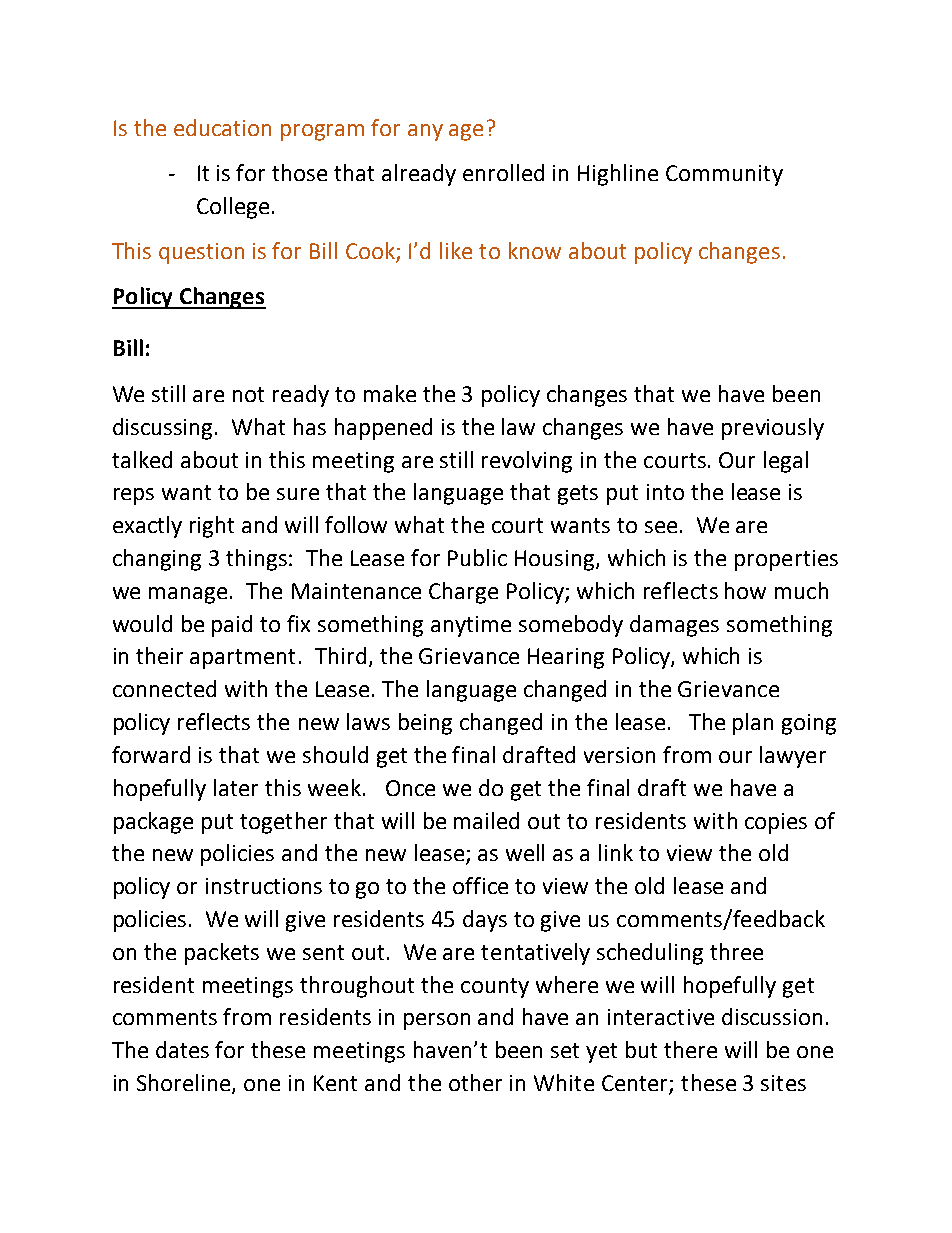 The height and width of the image is (1233, 952). What do you see at coordinates (188, 595) in the image?
I see `manage` at bounding box center [188, 595].
